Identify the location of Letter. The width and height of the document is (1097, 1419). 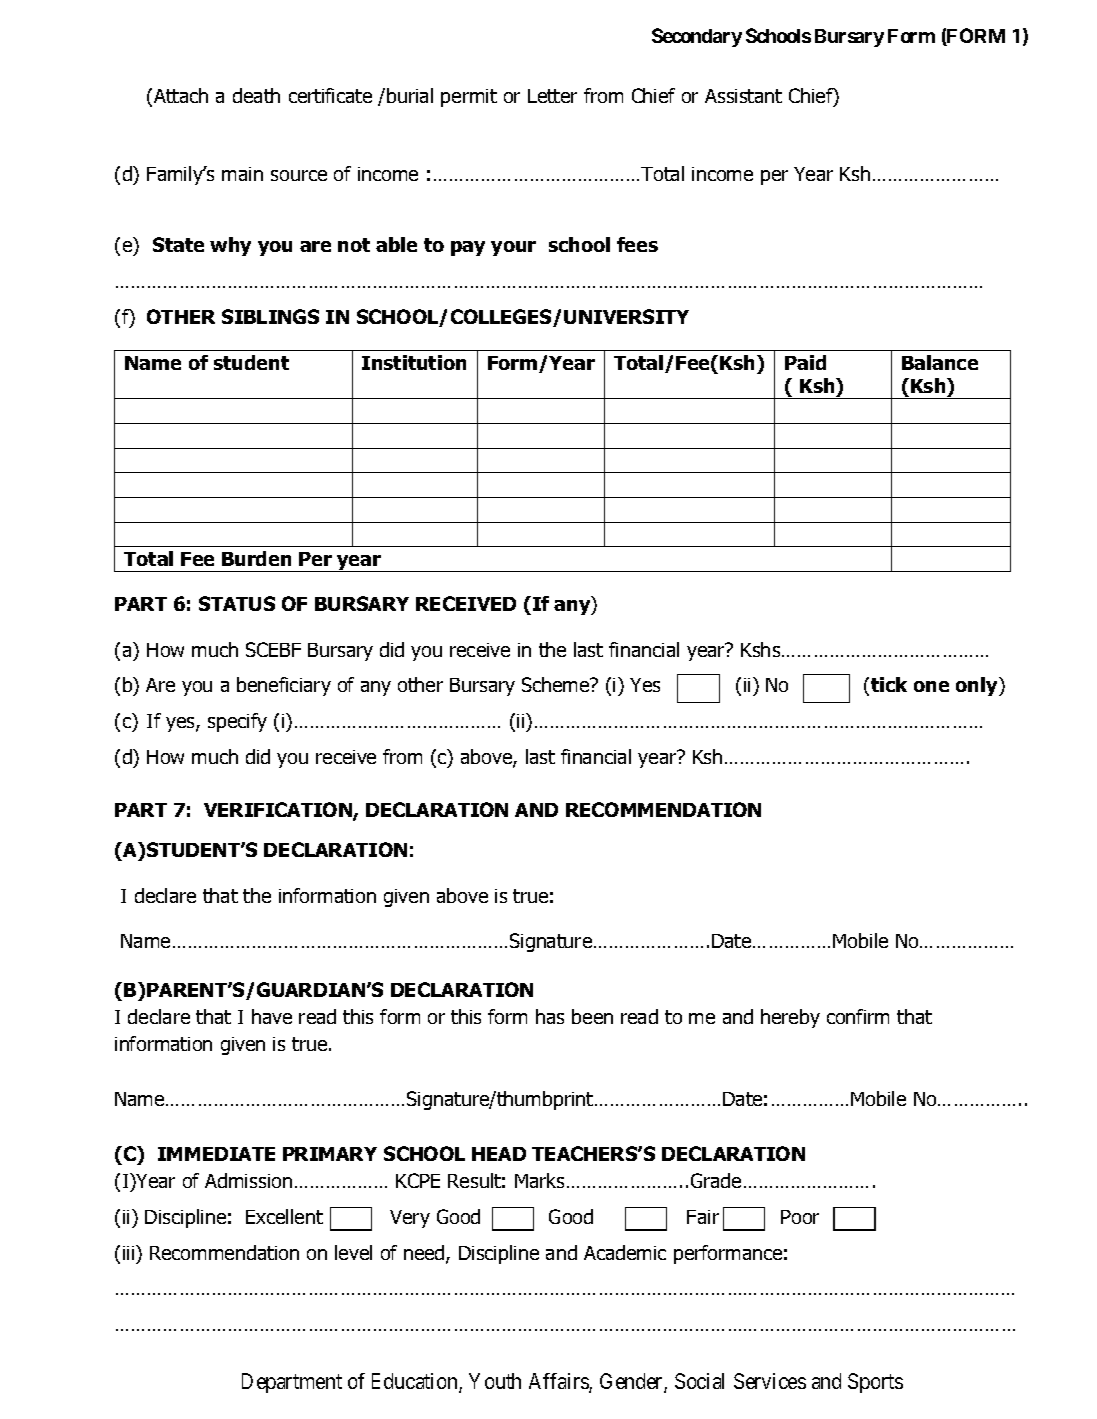
(552, 96).
